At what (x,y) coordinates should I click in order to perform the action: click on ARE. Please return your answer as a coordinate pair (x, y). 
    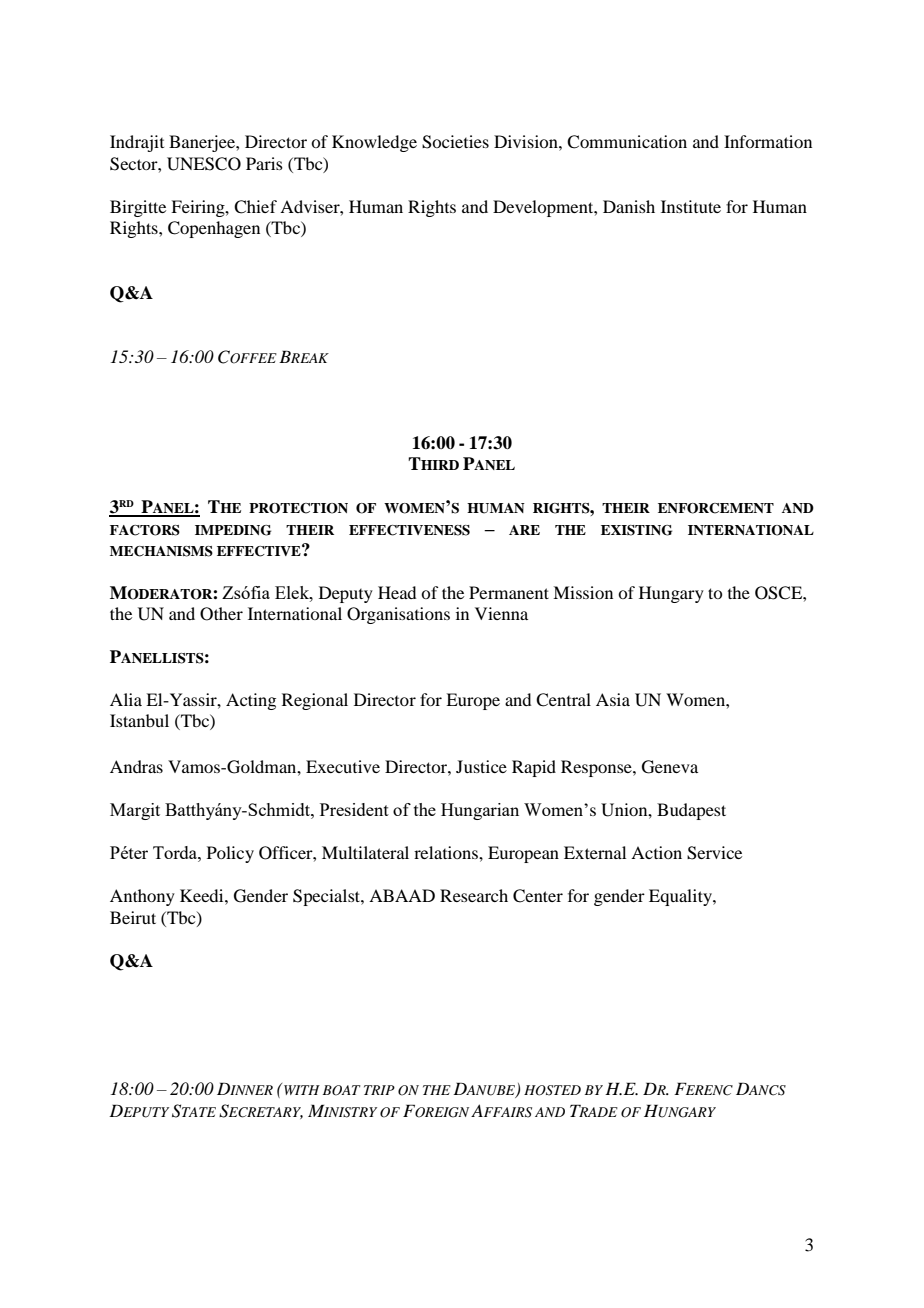
    Looking at the image, I should click on (524, 530).
